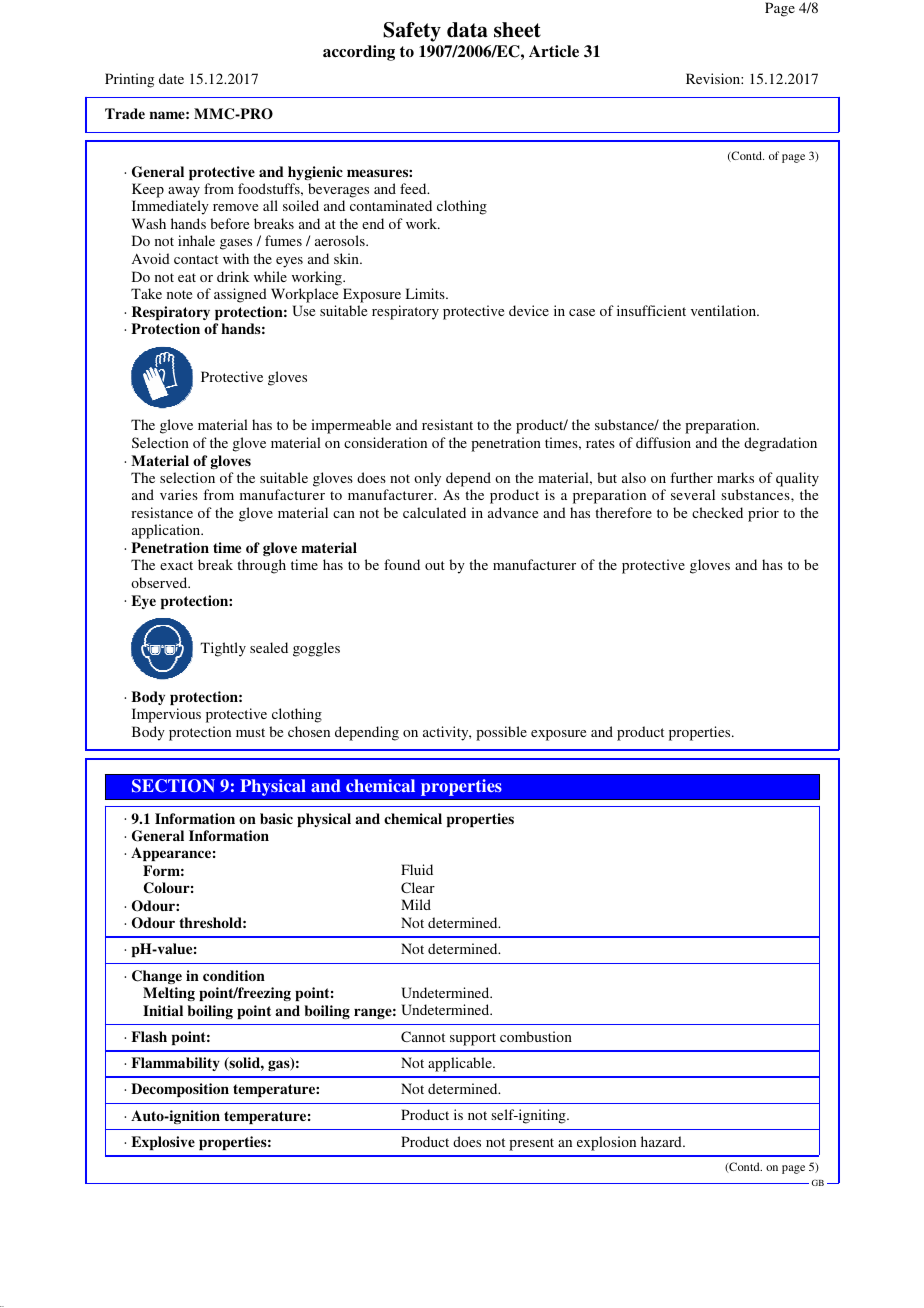 Image resolution: width=924 pixels, height=1308 pixels. What do you see at coordinates (179, 494) in the screenshot?
I see `varies` at bounding box center [179, 494].
